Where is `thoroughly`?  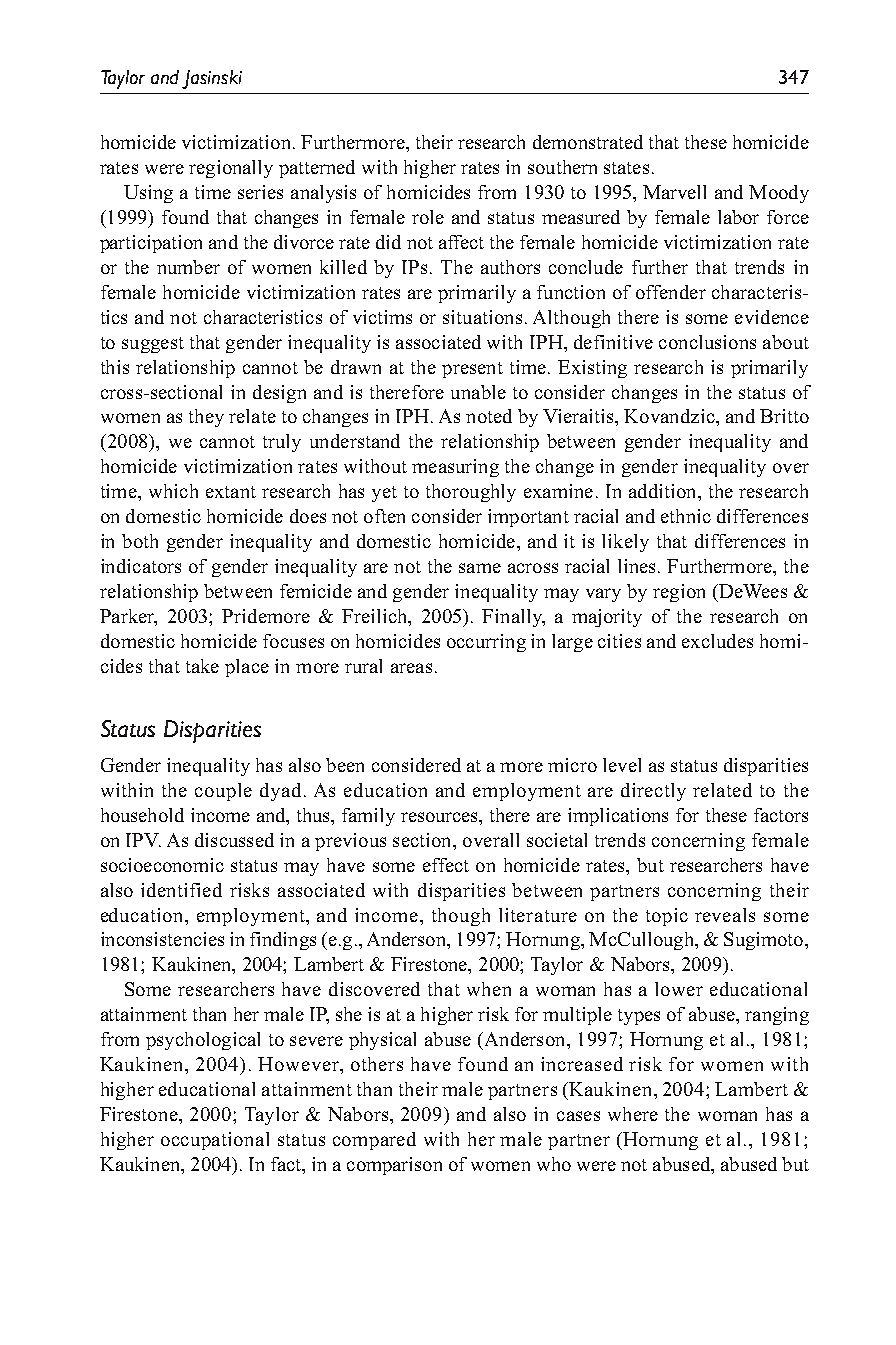 thoroughly is located at coordinates (471, 493).
